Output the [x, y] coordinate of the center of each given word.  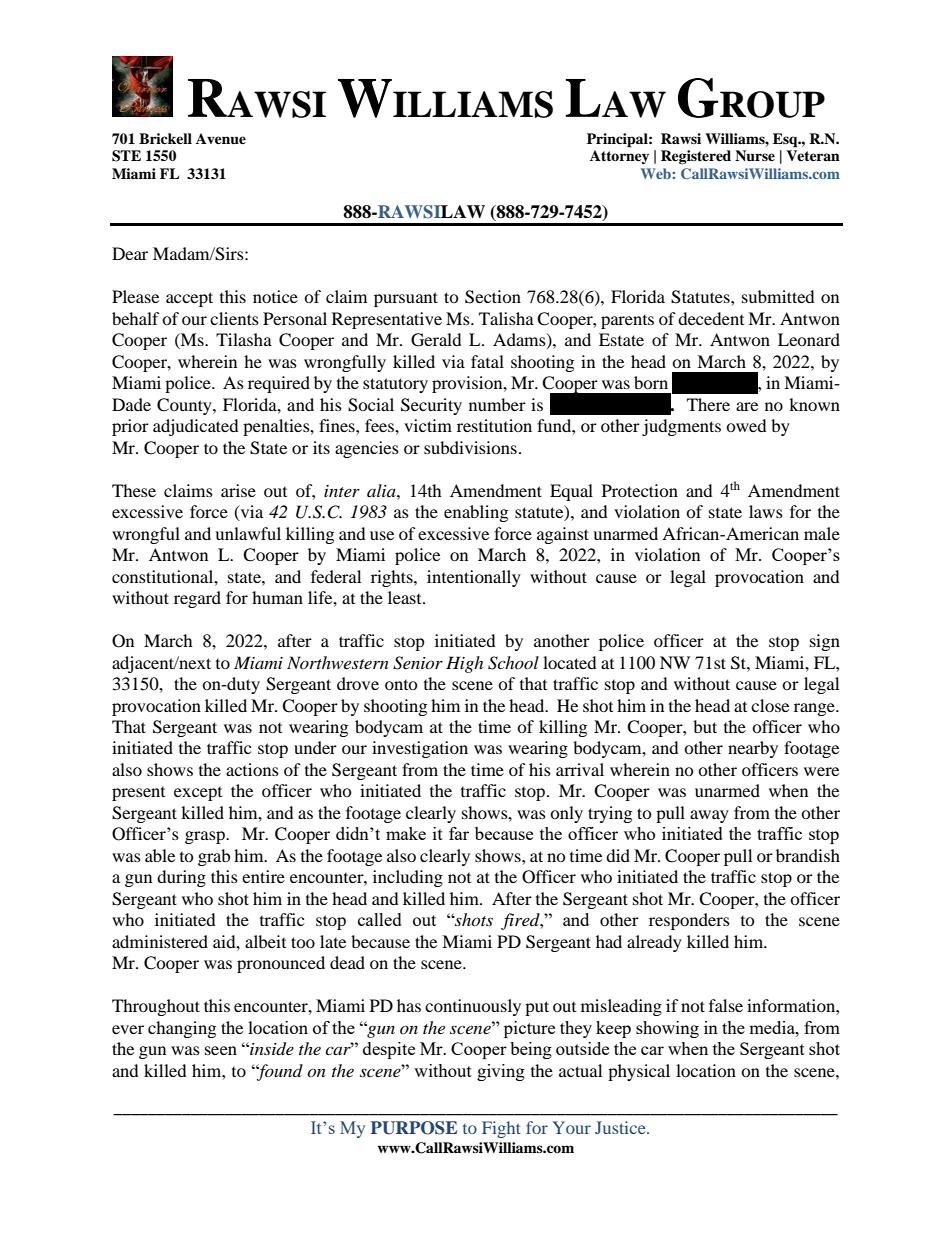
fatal [487, 361]
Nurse [755, 156]
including [408, 878]
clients [234, 318]
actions [252, 769]
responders [689, 921]
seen [221, 1050]
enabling [476, 513]
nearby [753, 749]
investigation [420, 749]
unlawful [248, 533]
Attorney [619, 157]
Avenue [221, 139]
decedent [711, 318]
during [181, 878]
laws [766, 511]
